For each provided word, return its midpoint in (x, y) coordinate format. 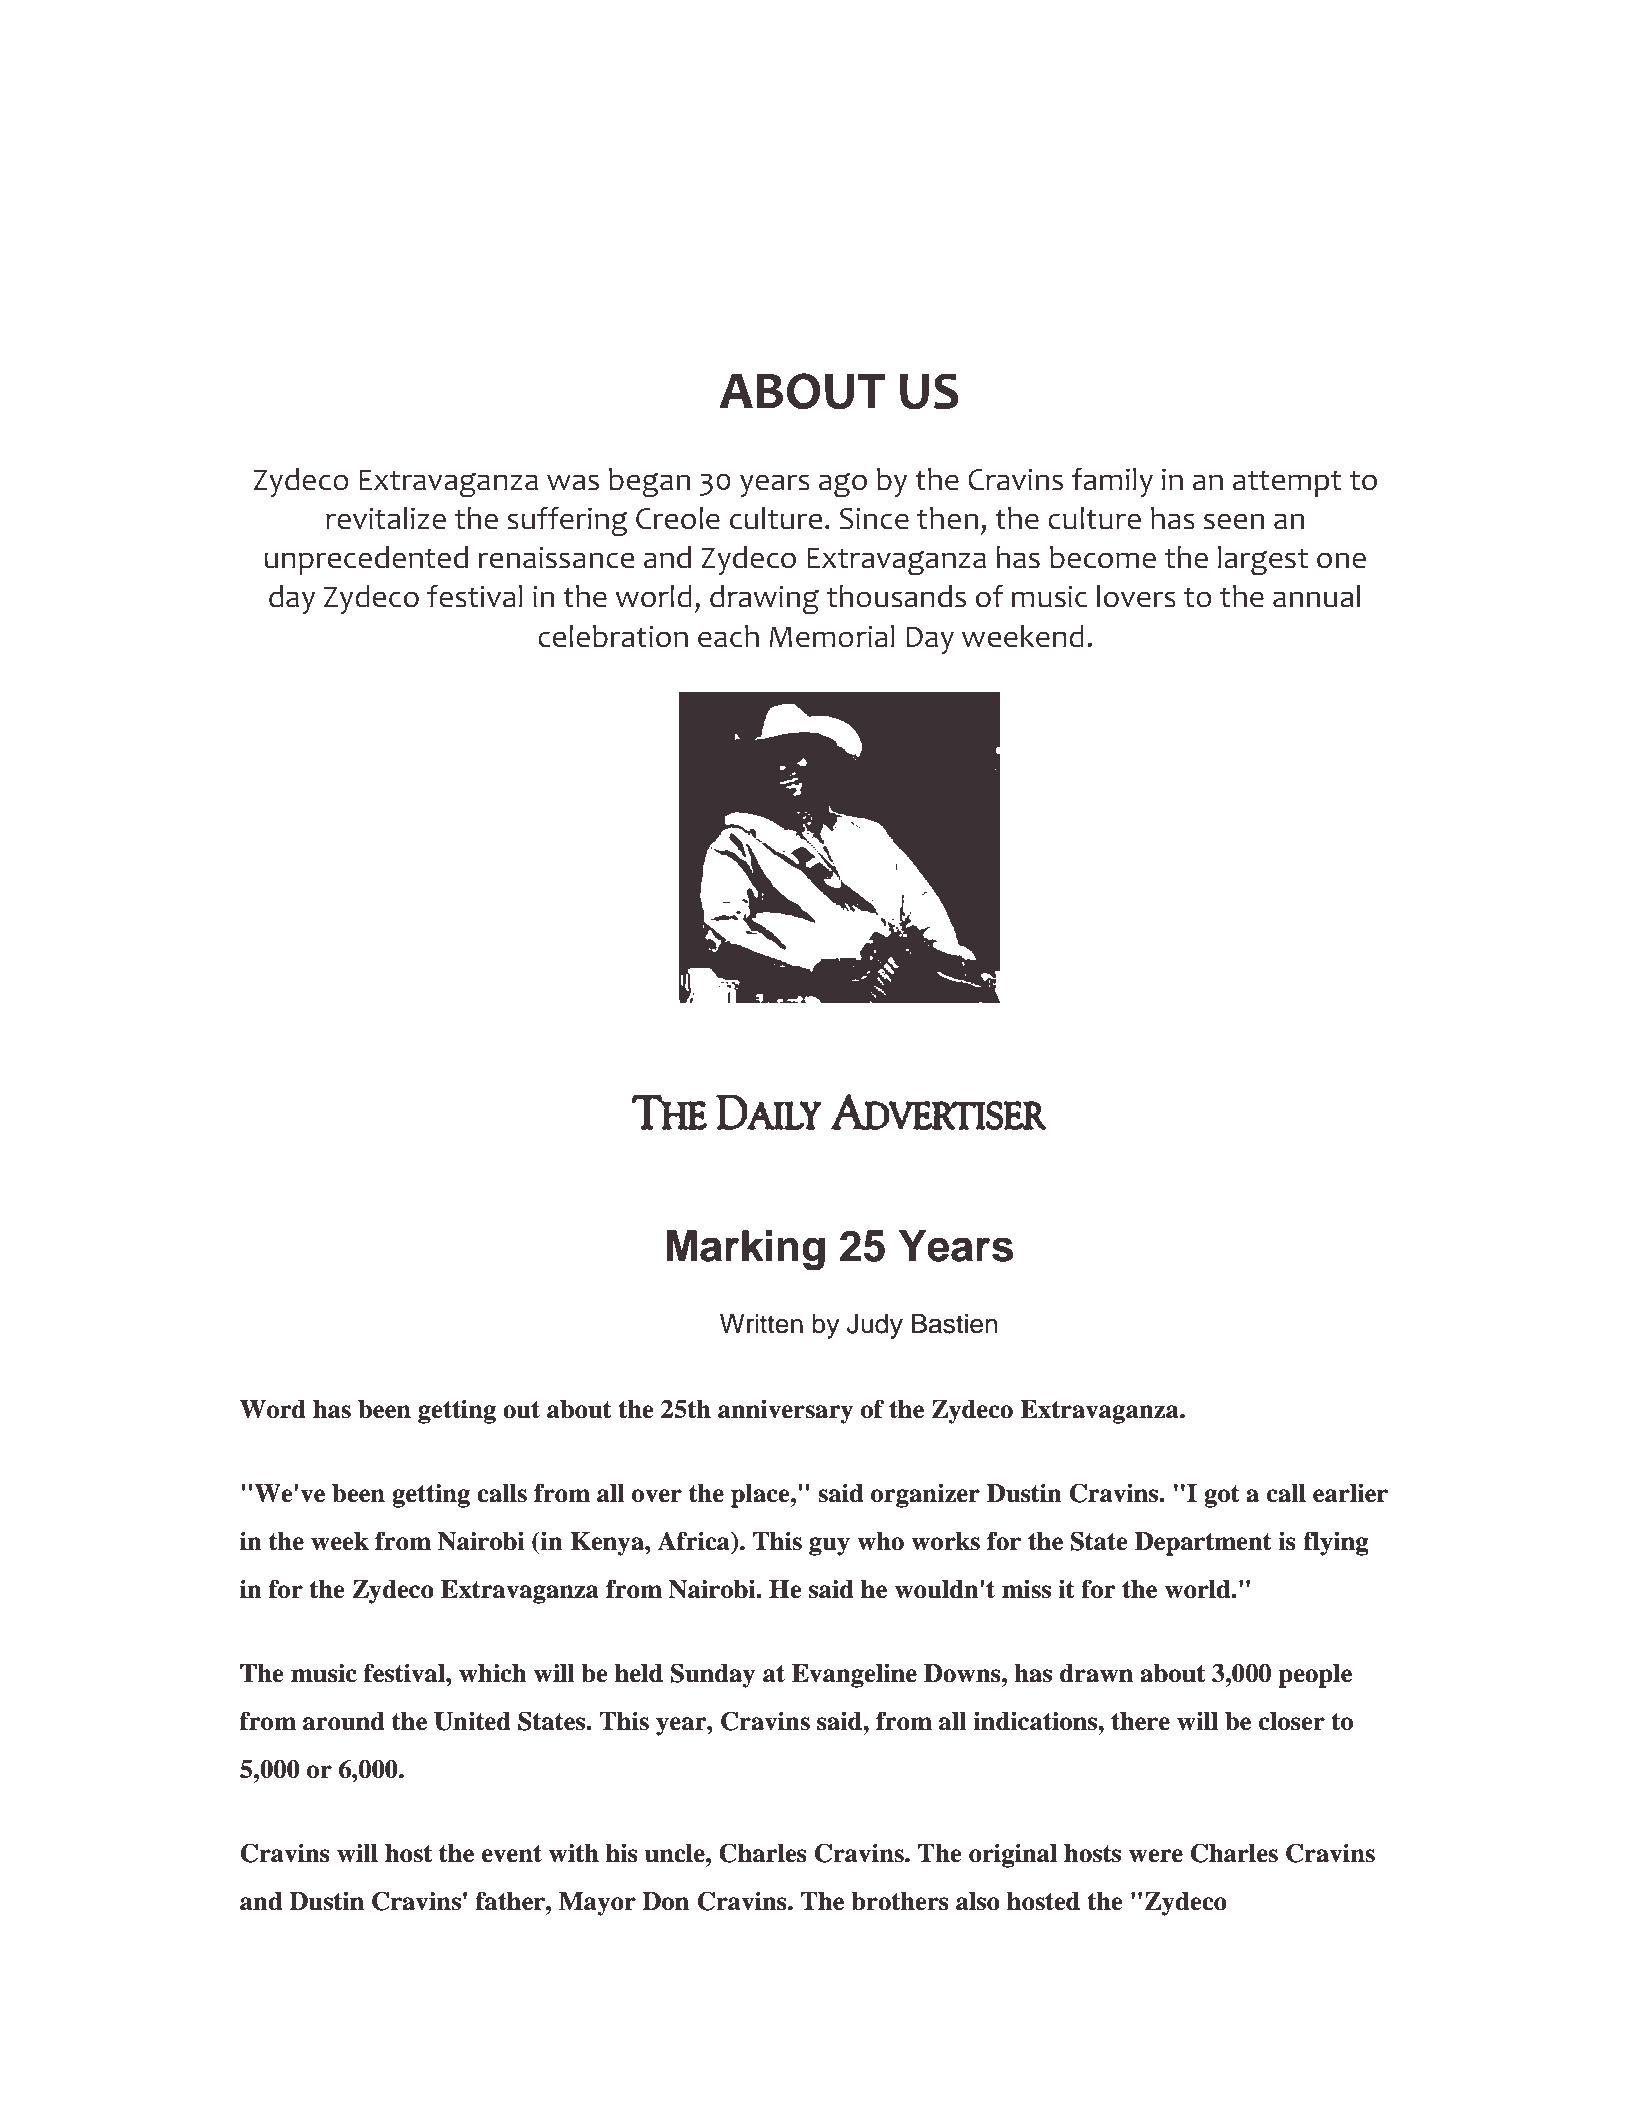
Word (273, 1409)
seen (1234, 521)
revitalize (386, 518)
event (512, 1854)
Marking (746, 1250)
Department (1203, 1544)
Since (874, 518)
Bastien (954, 1324)
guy (829, 1546)
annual (1316, 596)
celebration (613, 636)
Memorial (832, 636)
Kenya (608, 1544)
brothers (900, 1901)
